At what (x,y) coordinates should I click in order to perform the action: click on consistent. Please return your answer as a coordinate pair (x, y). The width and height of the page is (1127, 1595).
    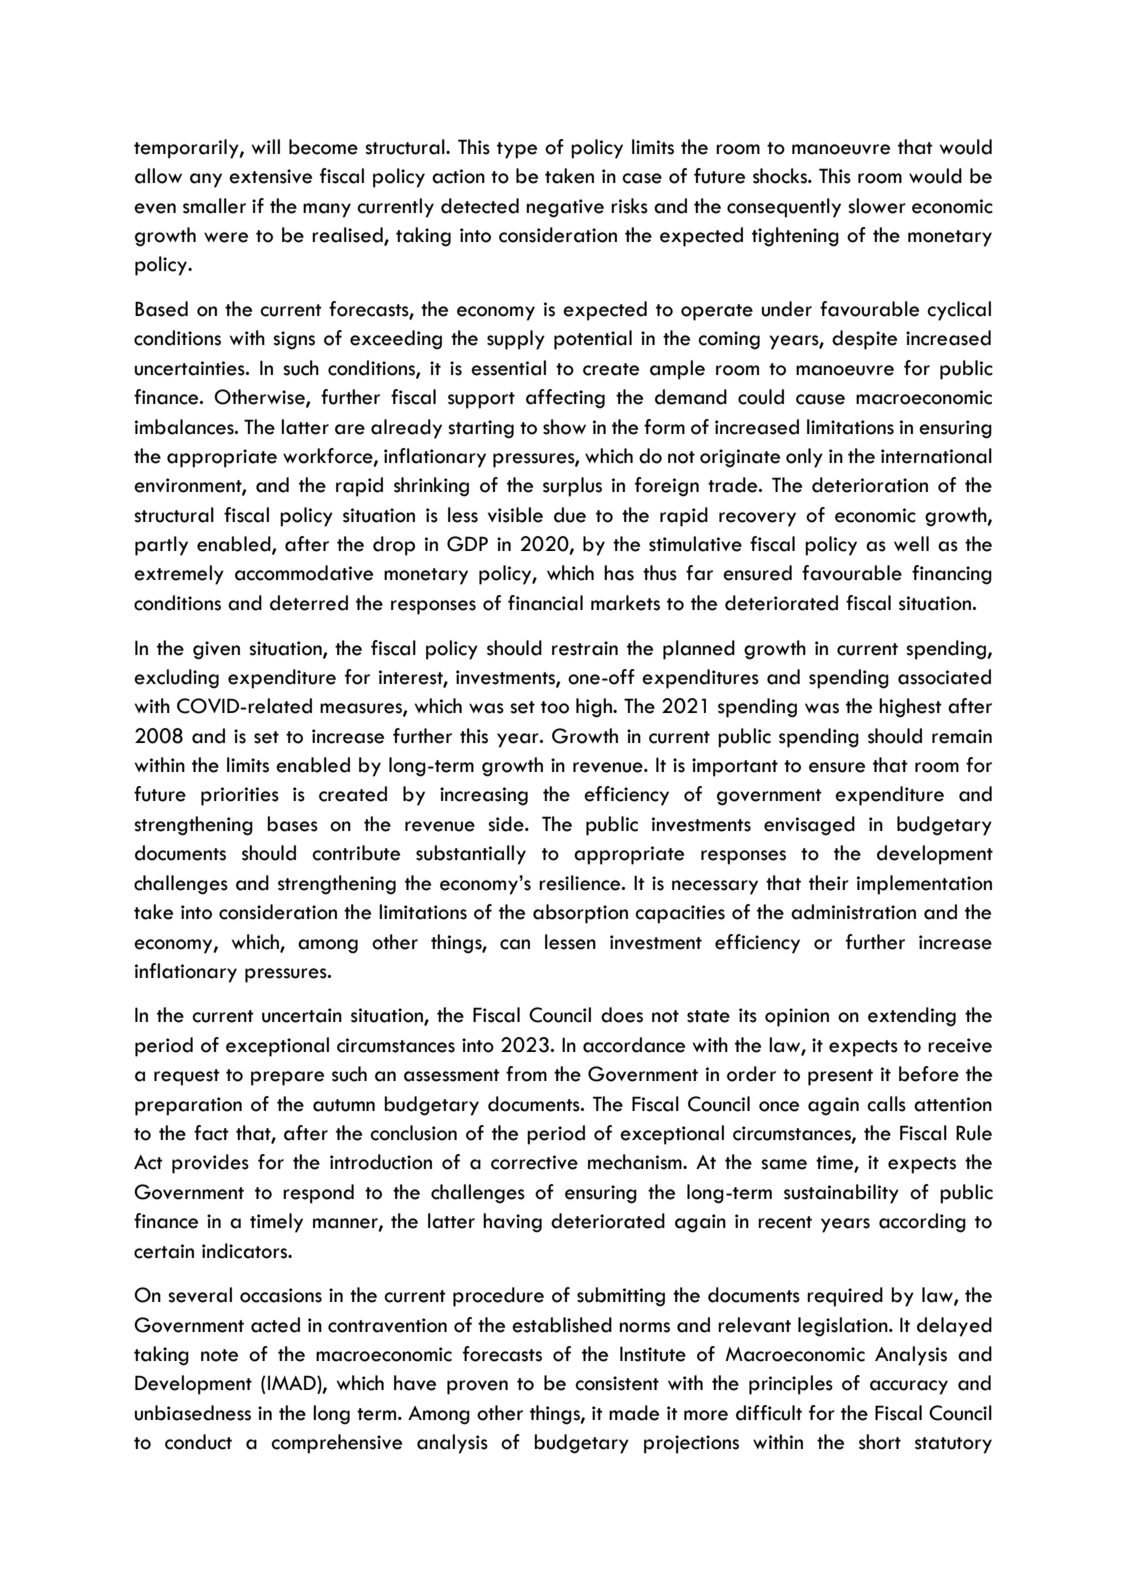
    Looking at the image, I should click on (617, 1383).
